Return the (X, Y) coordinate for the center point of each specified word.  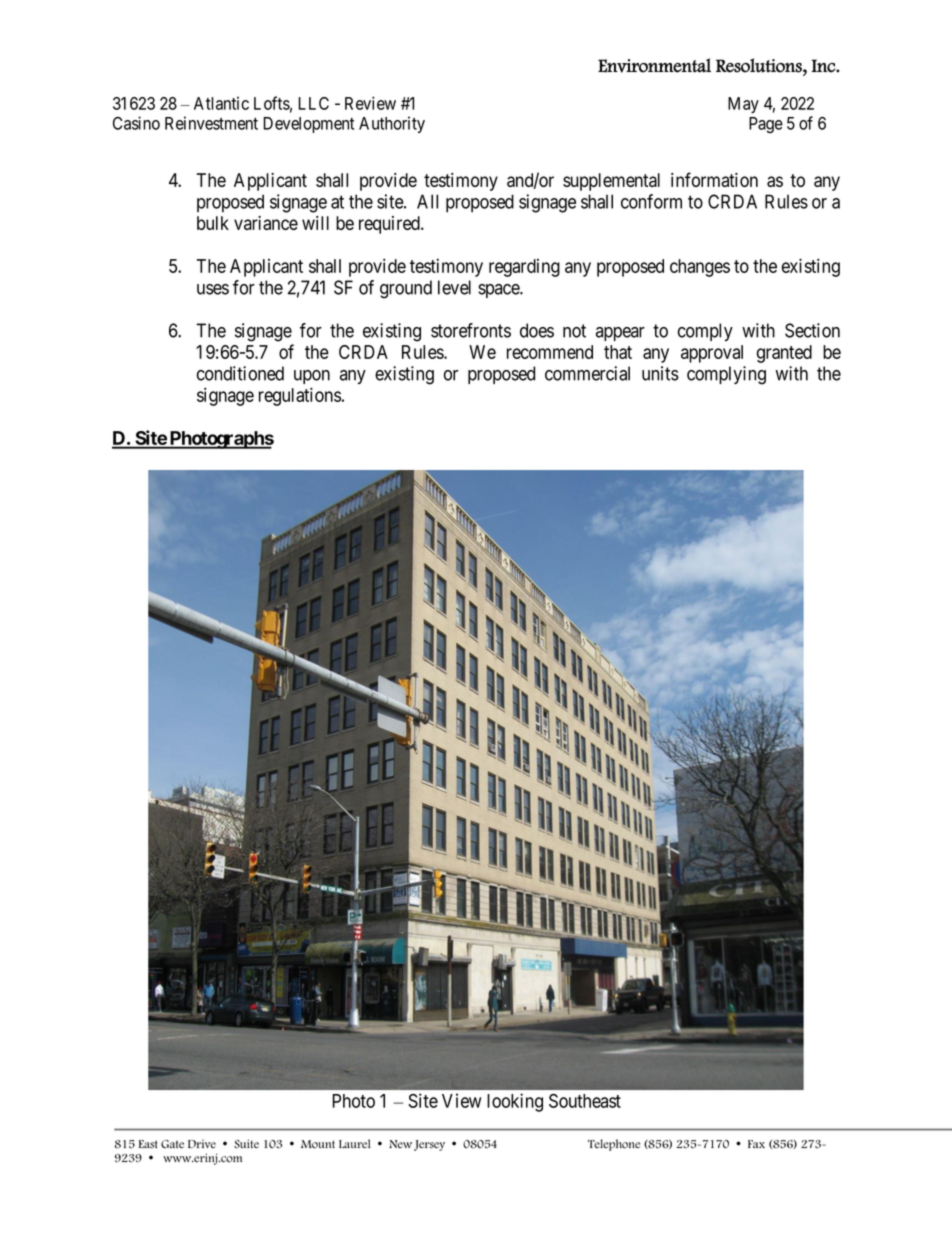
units (660, 373)
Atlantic (221, 103)
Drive (202, 1144)
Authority (392, 124)
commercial (587, 373)
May (743, 105)
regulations (300, 396)
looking (515, 1102)
